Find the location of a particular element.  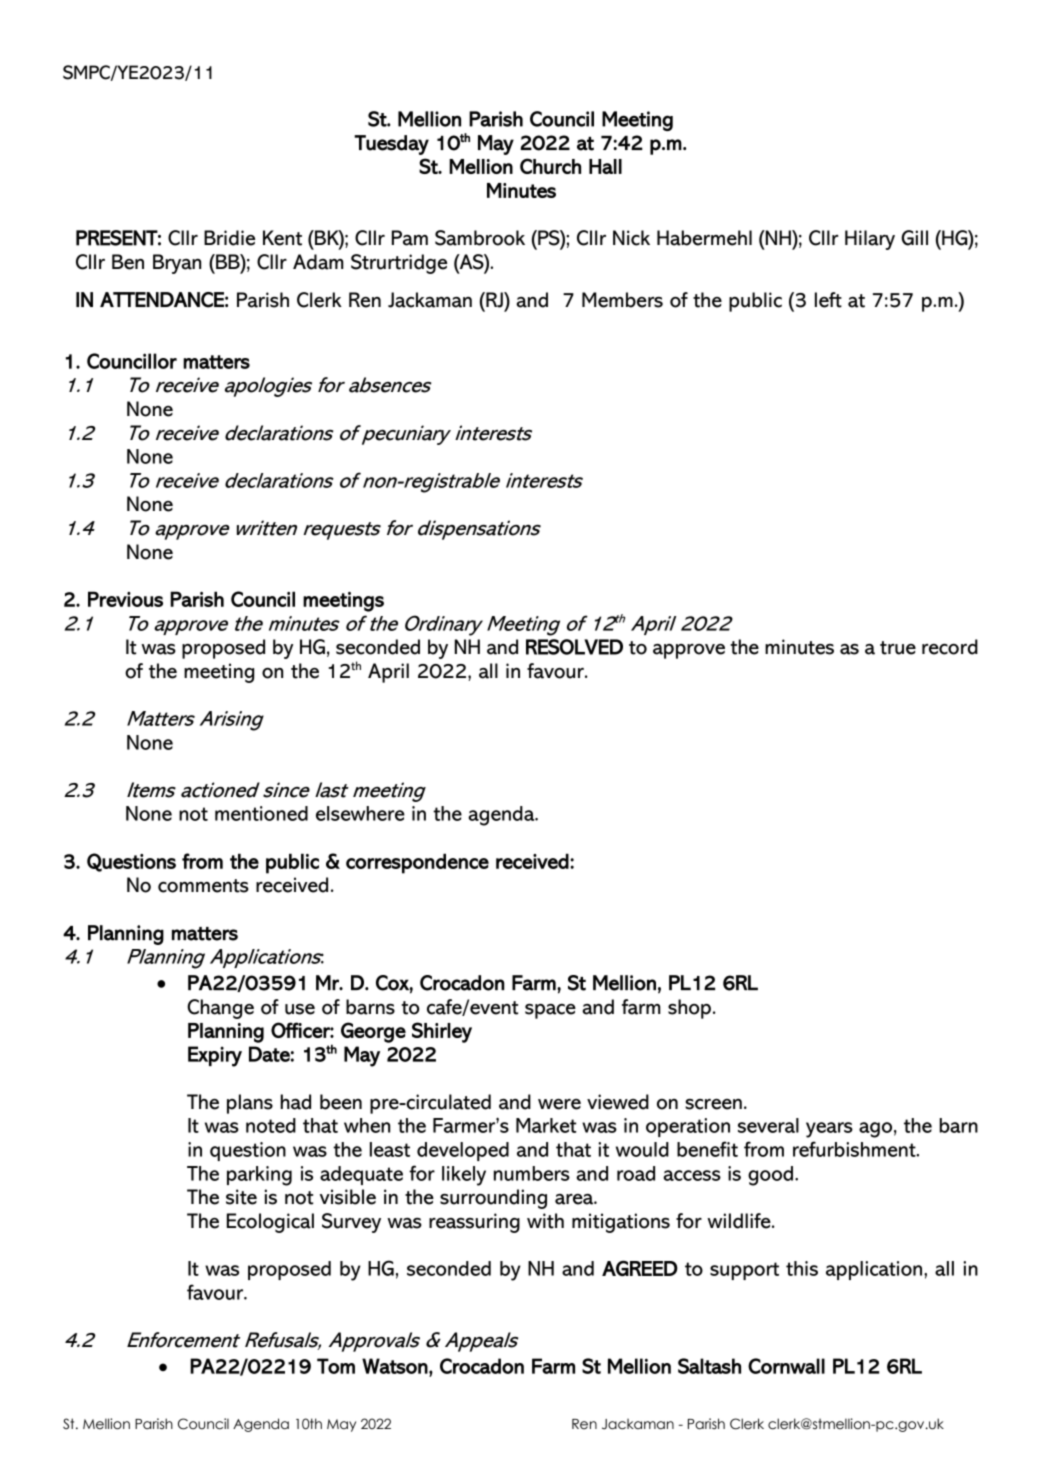

Church is located at coordinates (550, 166).
